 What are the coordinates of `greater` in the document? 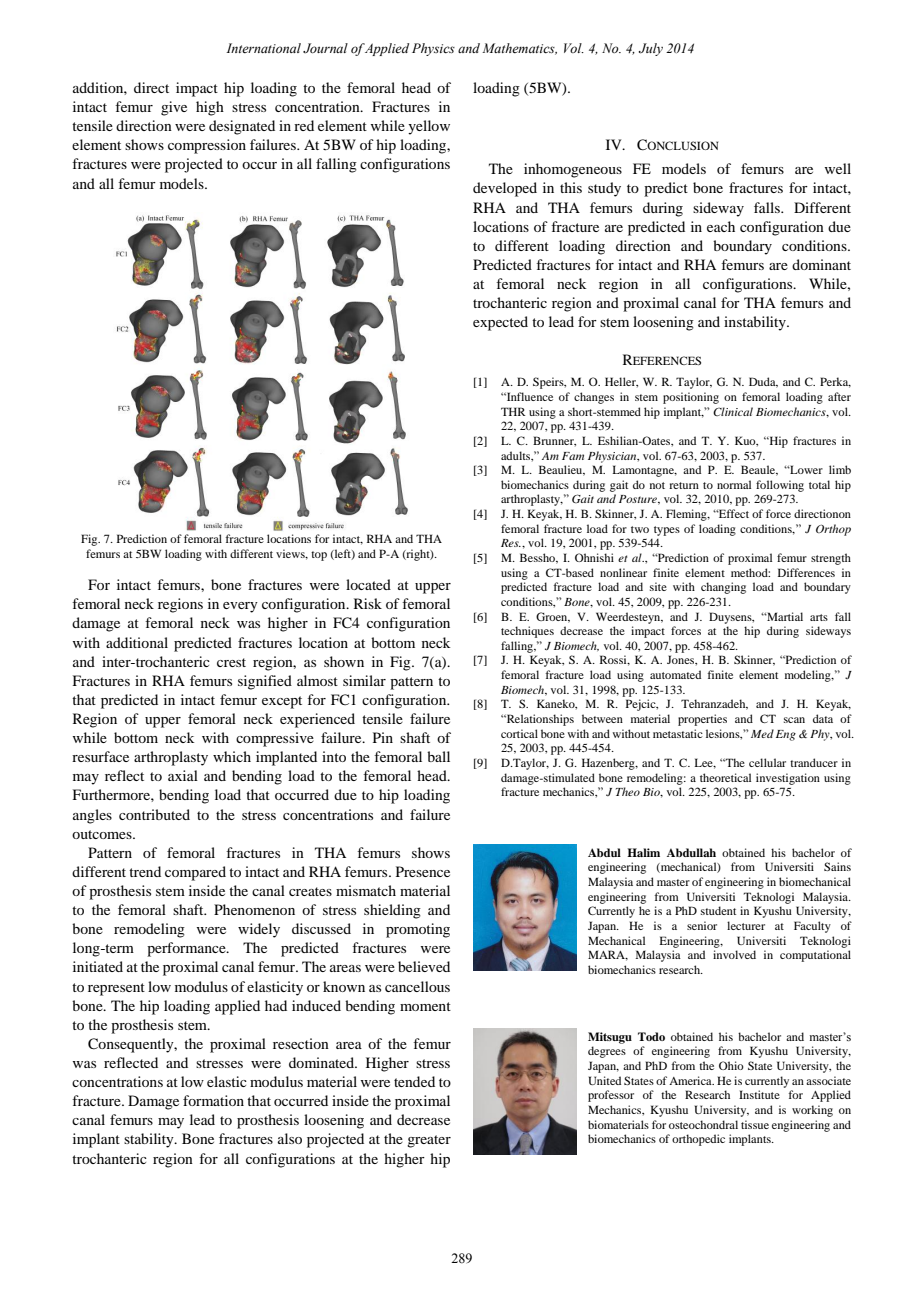 It's located at (429, 1141).
